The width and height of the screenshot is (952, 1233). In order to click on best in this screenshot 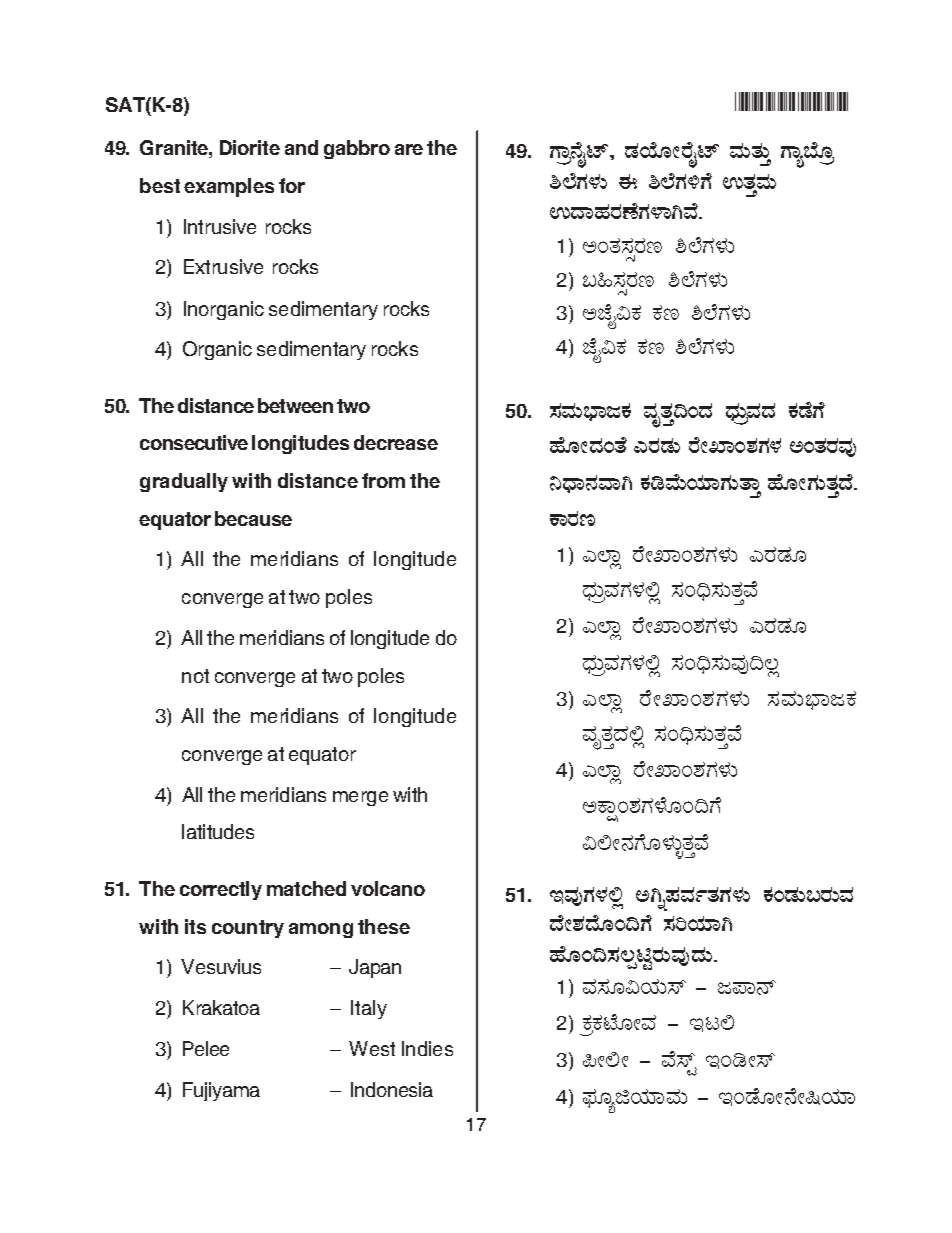, I will do `click(160, 185)`.
